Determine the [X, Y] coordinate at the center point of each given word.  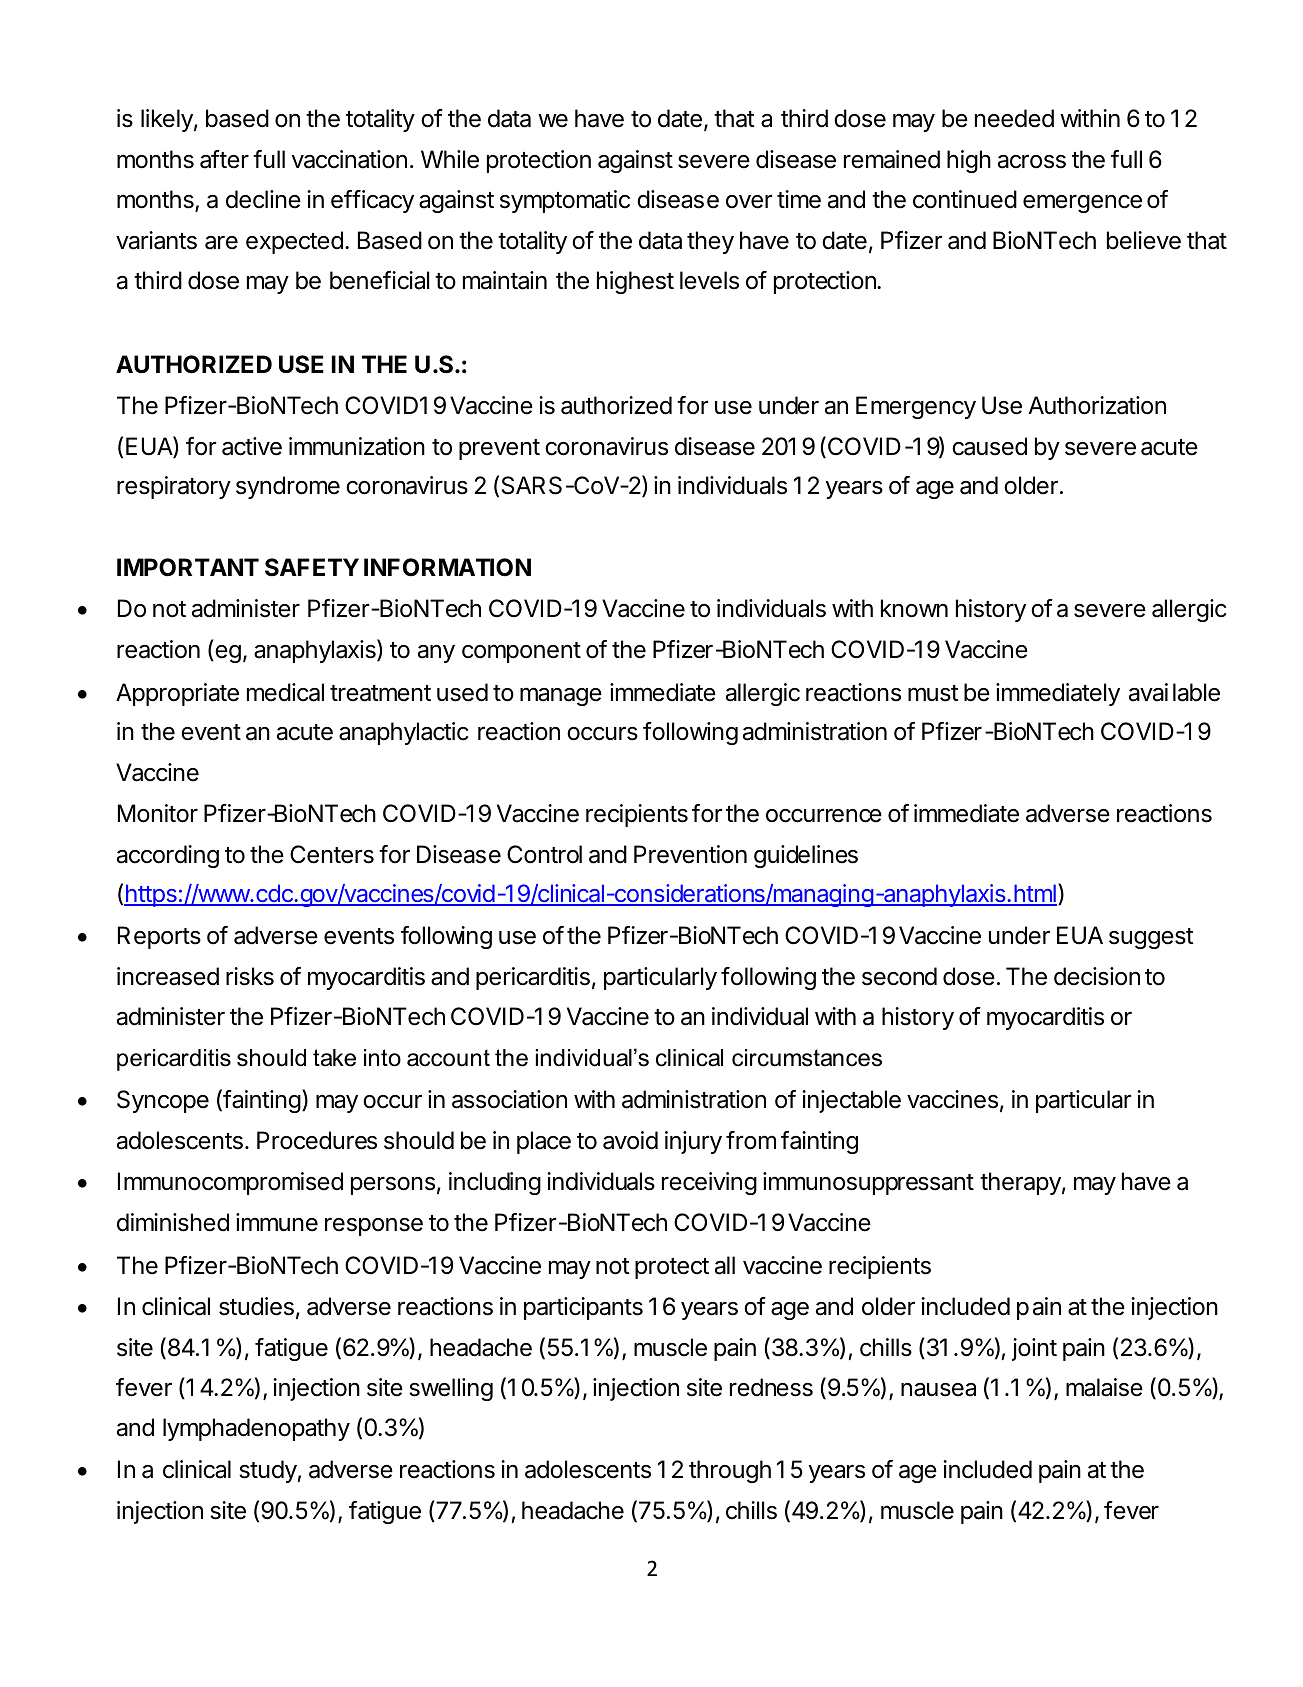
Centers [332, 854]
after [224, 159]
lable [1196, 692]
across [1032, 162]
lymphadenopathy [256, 1429]
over [749, 201]
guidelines [806, 856]
